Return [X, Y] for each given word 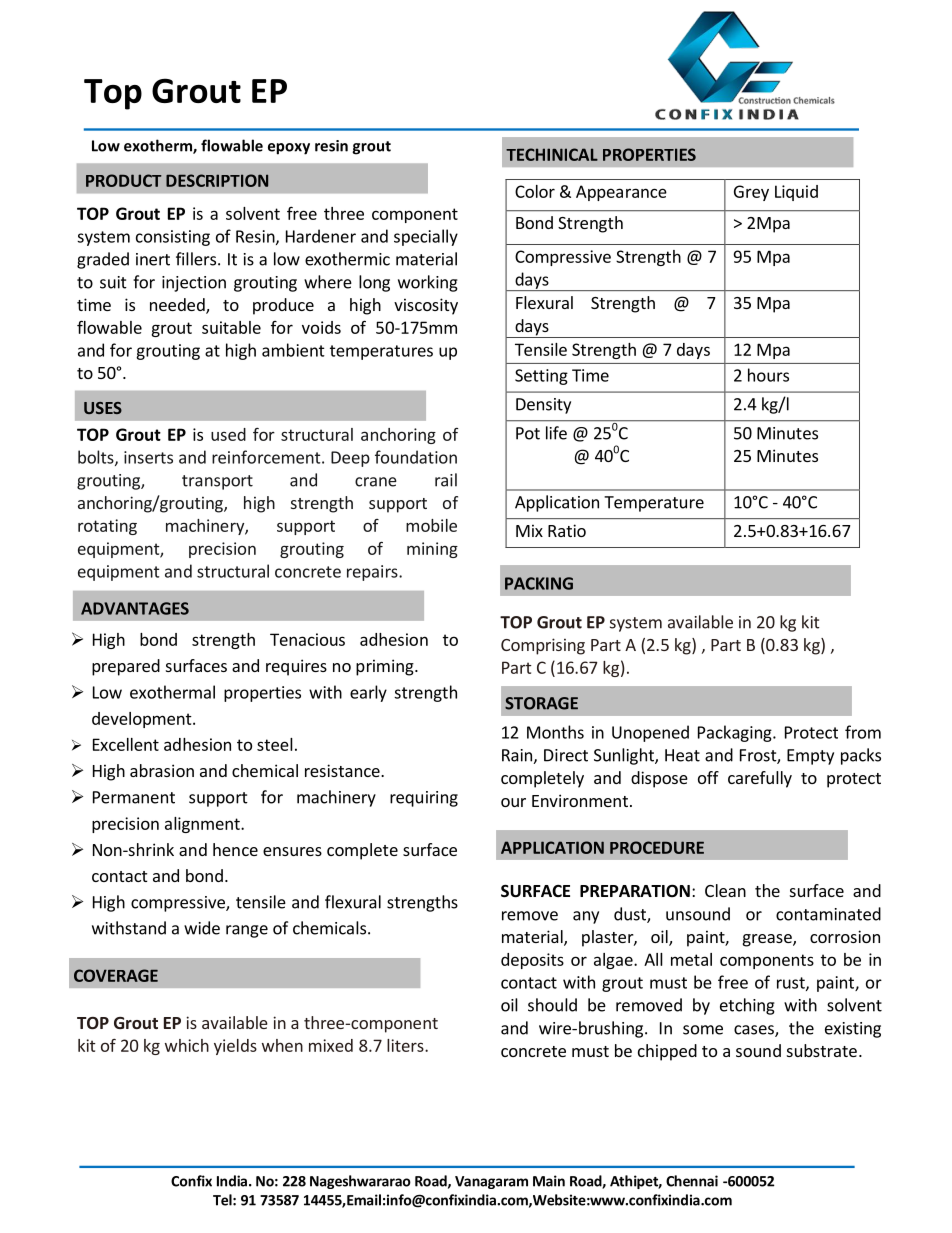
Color [535, 191]
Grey [751, 193]
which [187, 1045]
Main [549, 1181]
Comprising [543, 646]
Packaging [736, 733]
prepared [126, 667]
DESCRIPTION [217, 180]
